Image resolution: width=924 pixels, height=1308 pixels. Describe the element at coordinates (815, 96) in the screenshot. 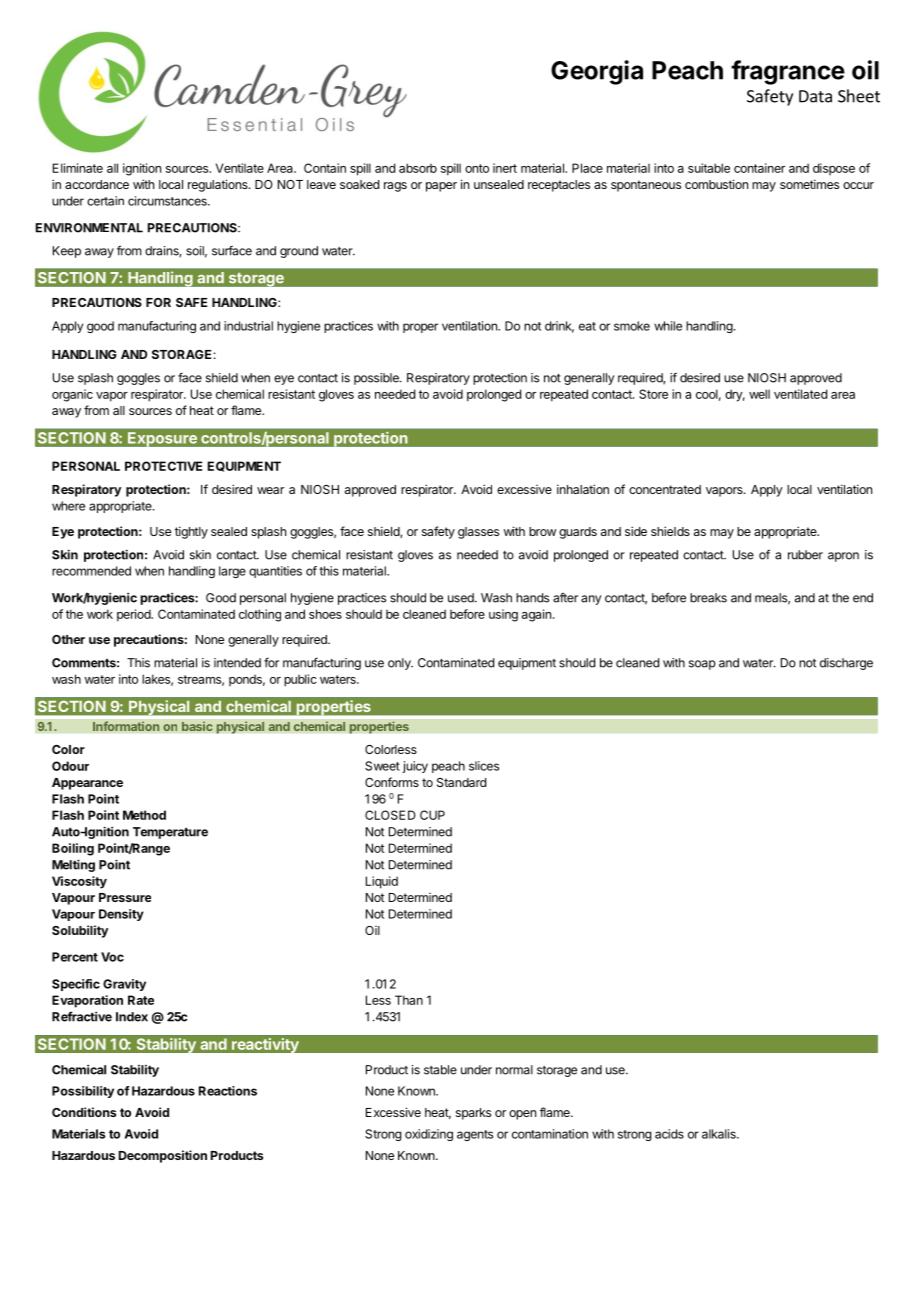

I see `Data` at that location.
